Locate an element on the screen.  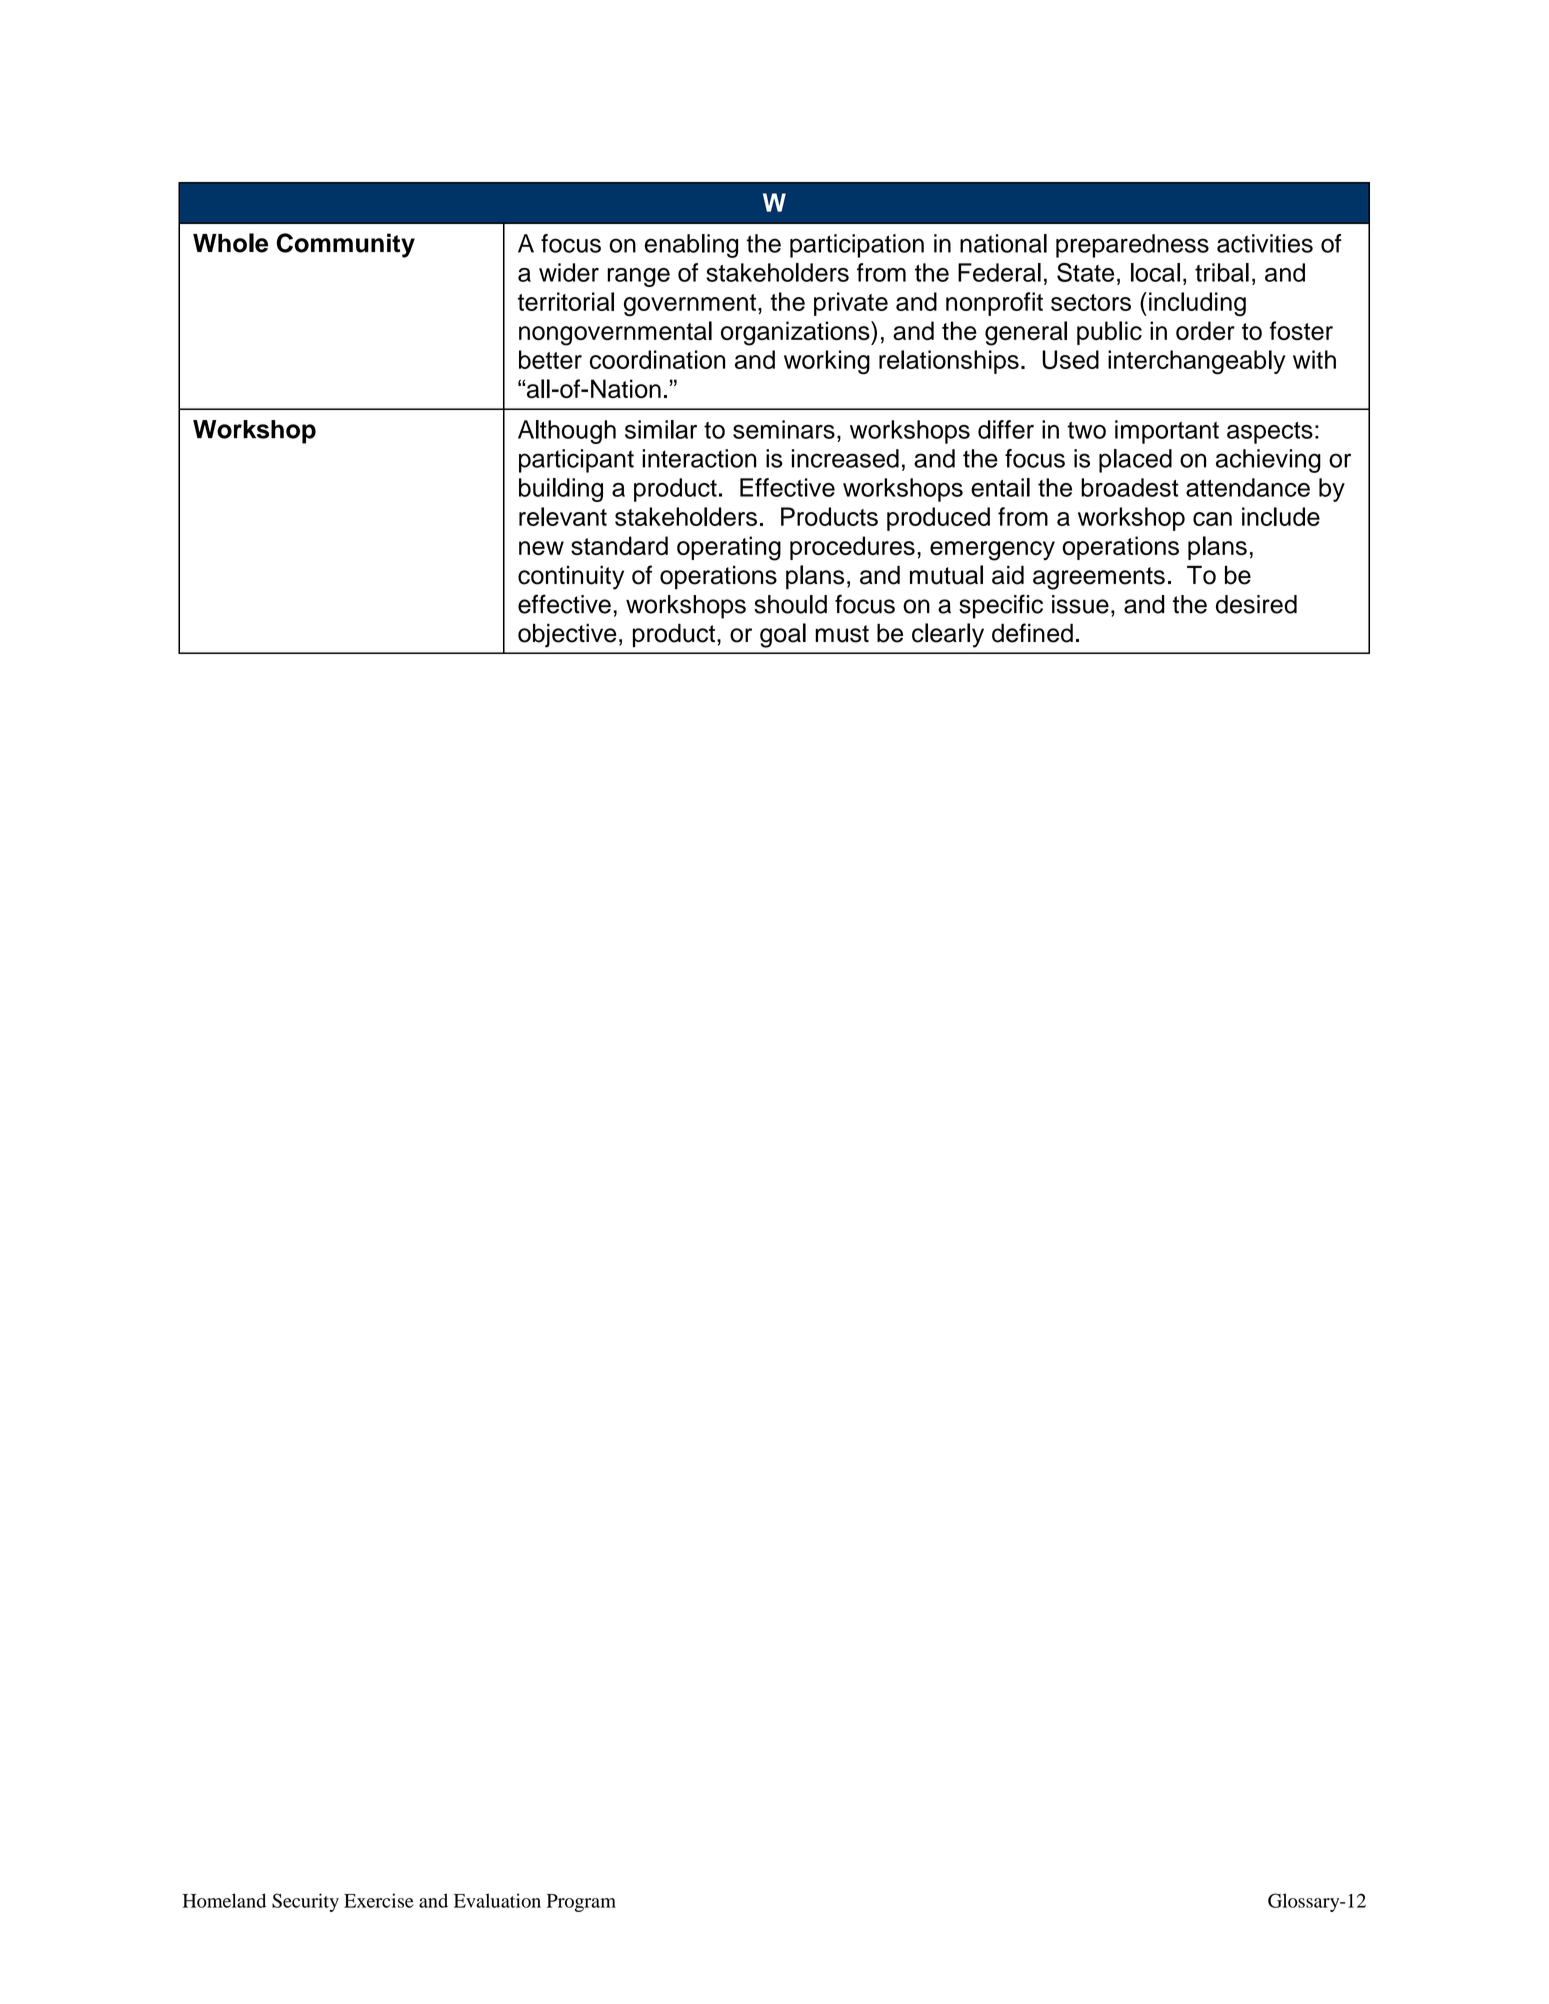
goal is located at coordinates (783, 635).
